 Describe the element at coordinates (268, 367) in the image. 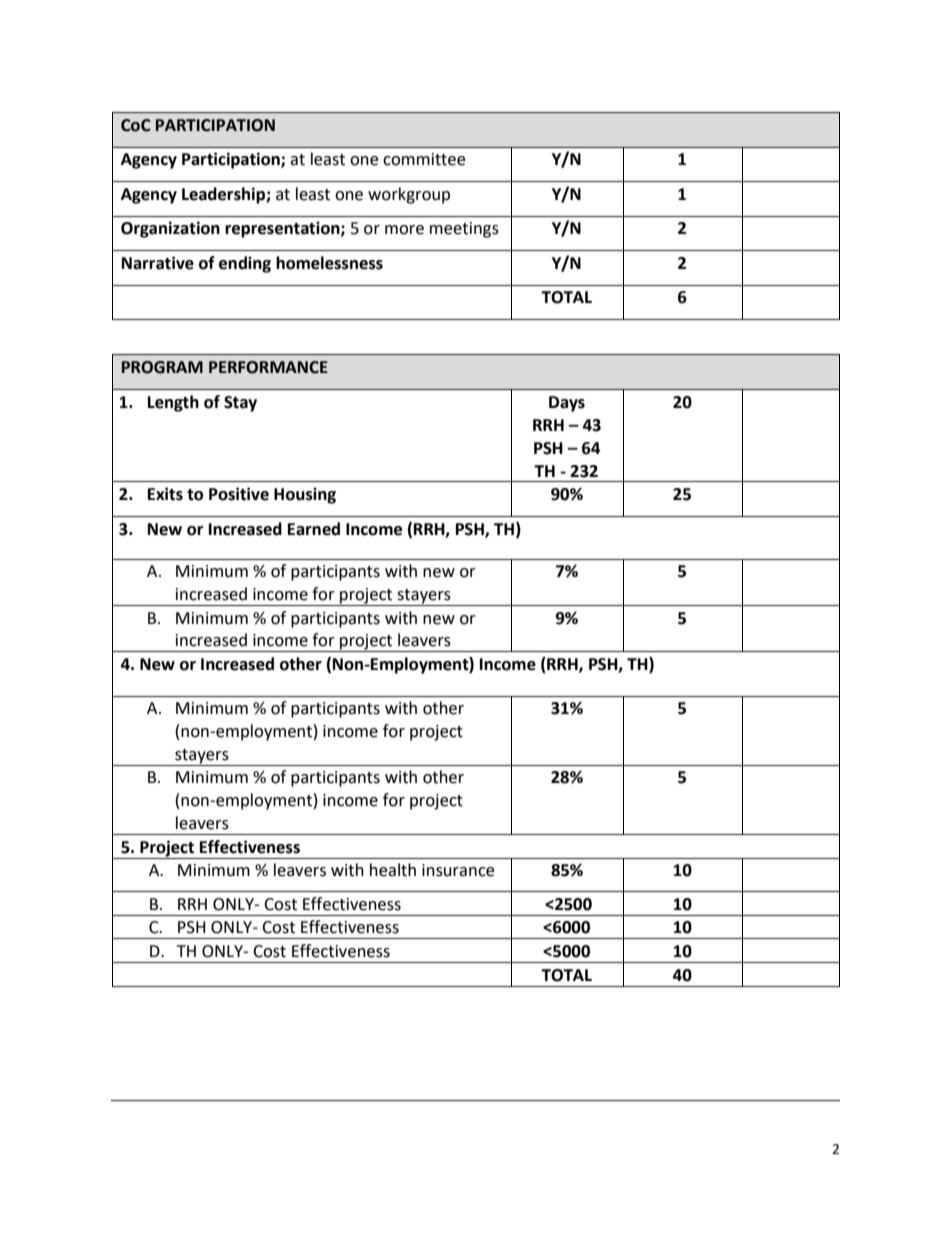

I see `PERFORMANCE` at that location.
